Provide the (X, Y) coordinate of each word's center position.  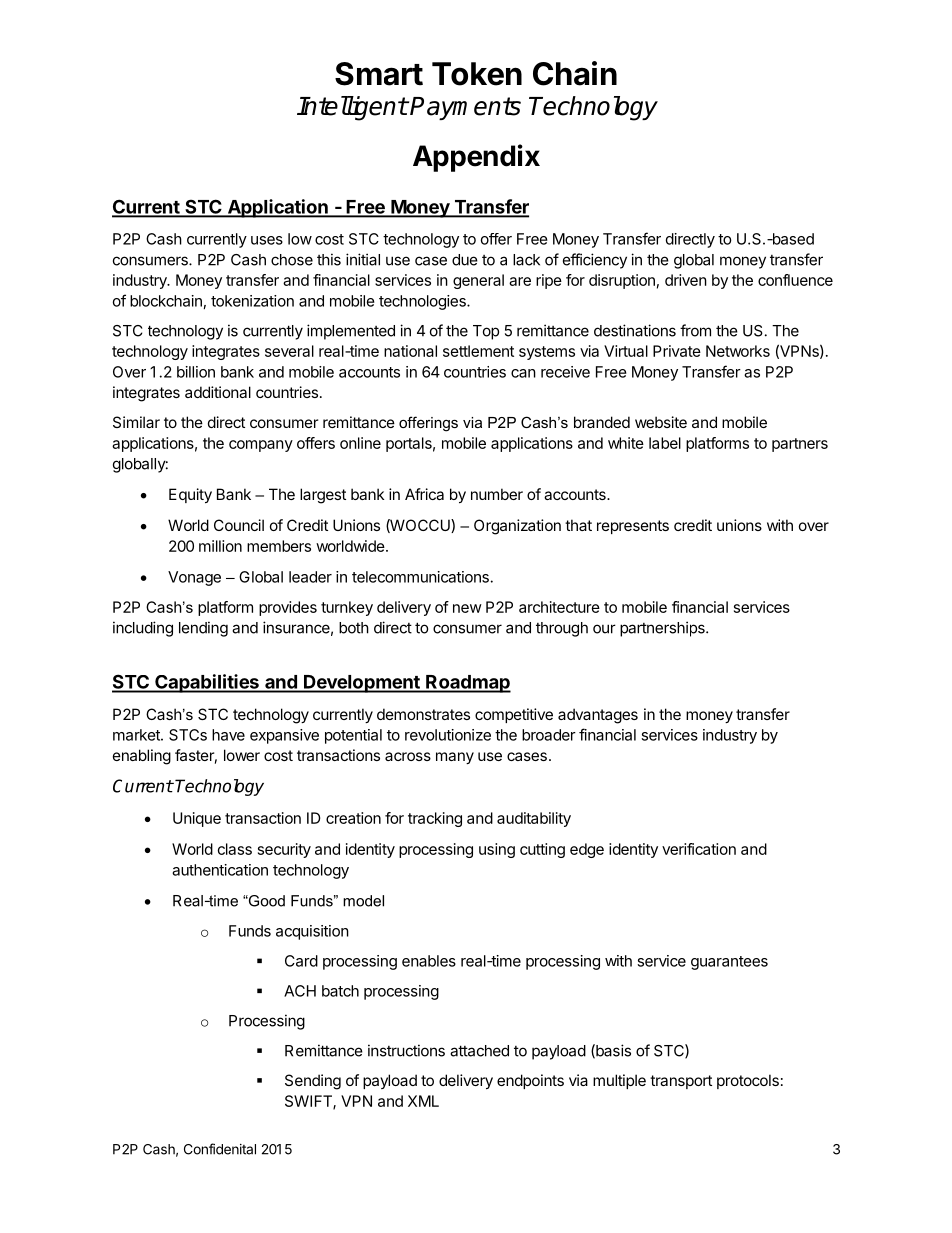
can (523, 373)
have (228, 735)
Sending (313, 1082)
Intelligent (352, 108)
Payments (465, 108)
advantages (598, 716)
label (665, 443)
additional (218, 392)
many (455, 758)
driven (686, 280)
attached (479, 1051)
